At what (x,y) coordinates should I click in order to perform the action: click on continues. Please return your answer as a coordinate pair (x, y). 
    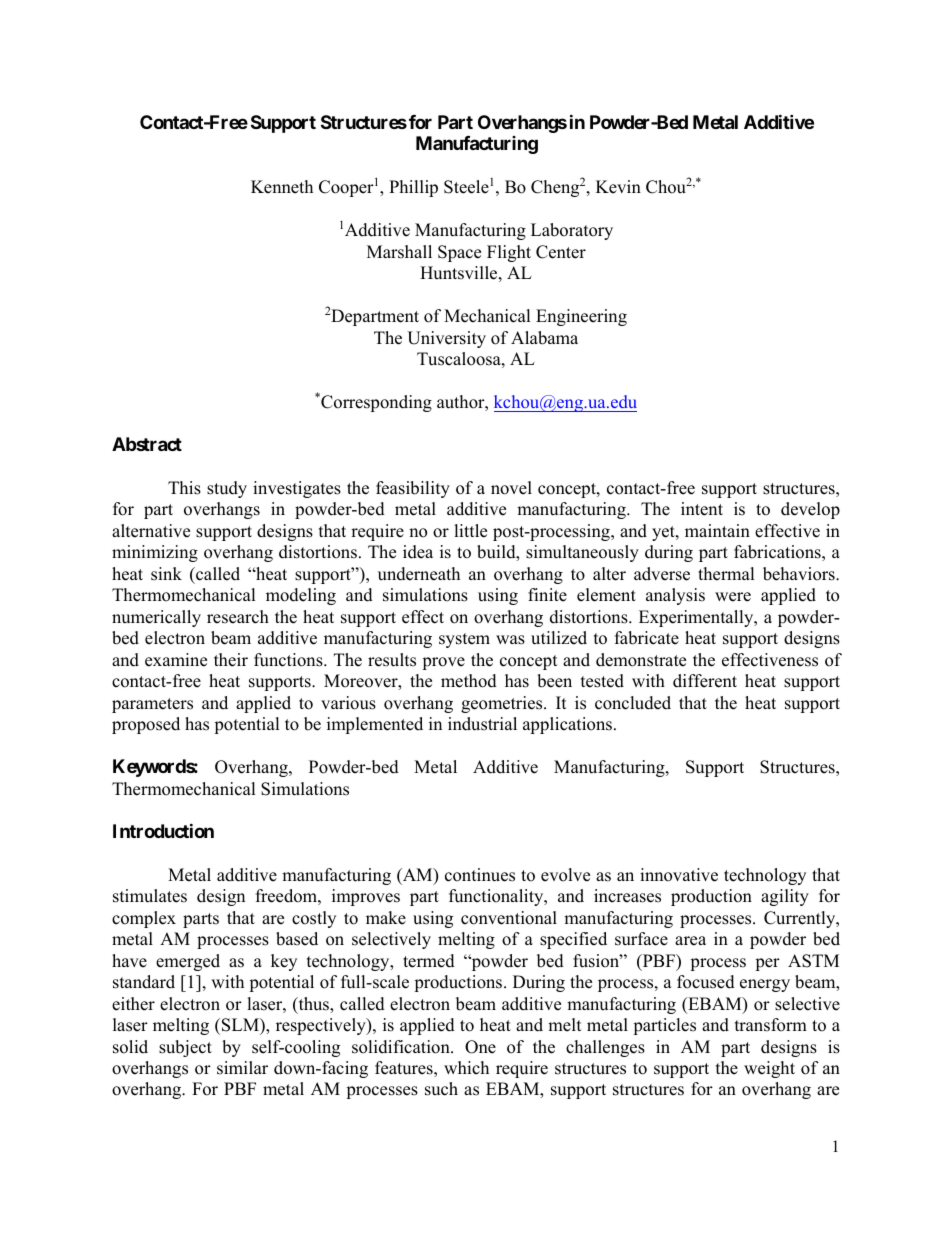
    Looking at the image, I should click on (480, 875).
